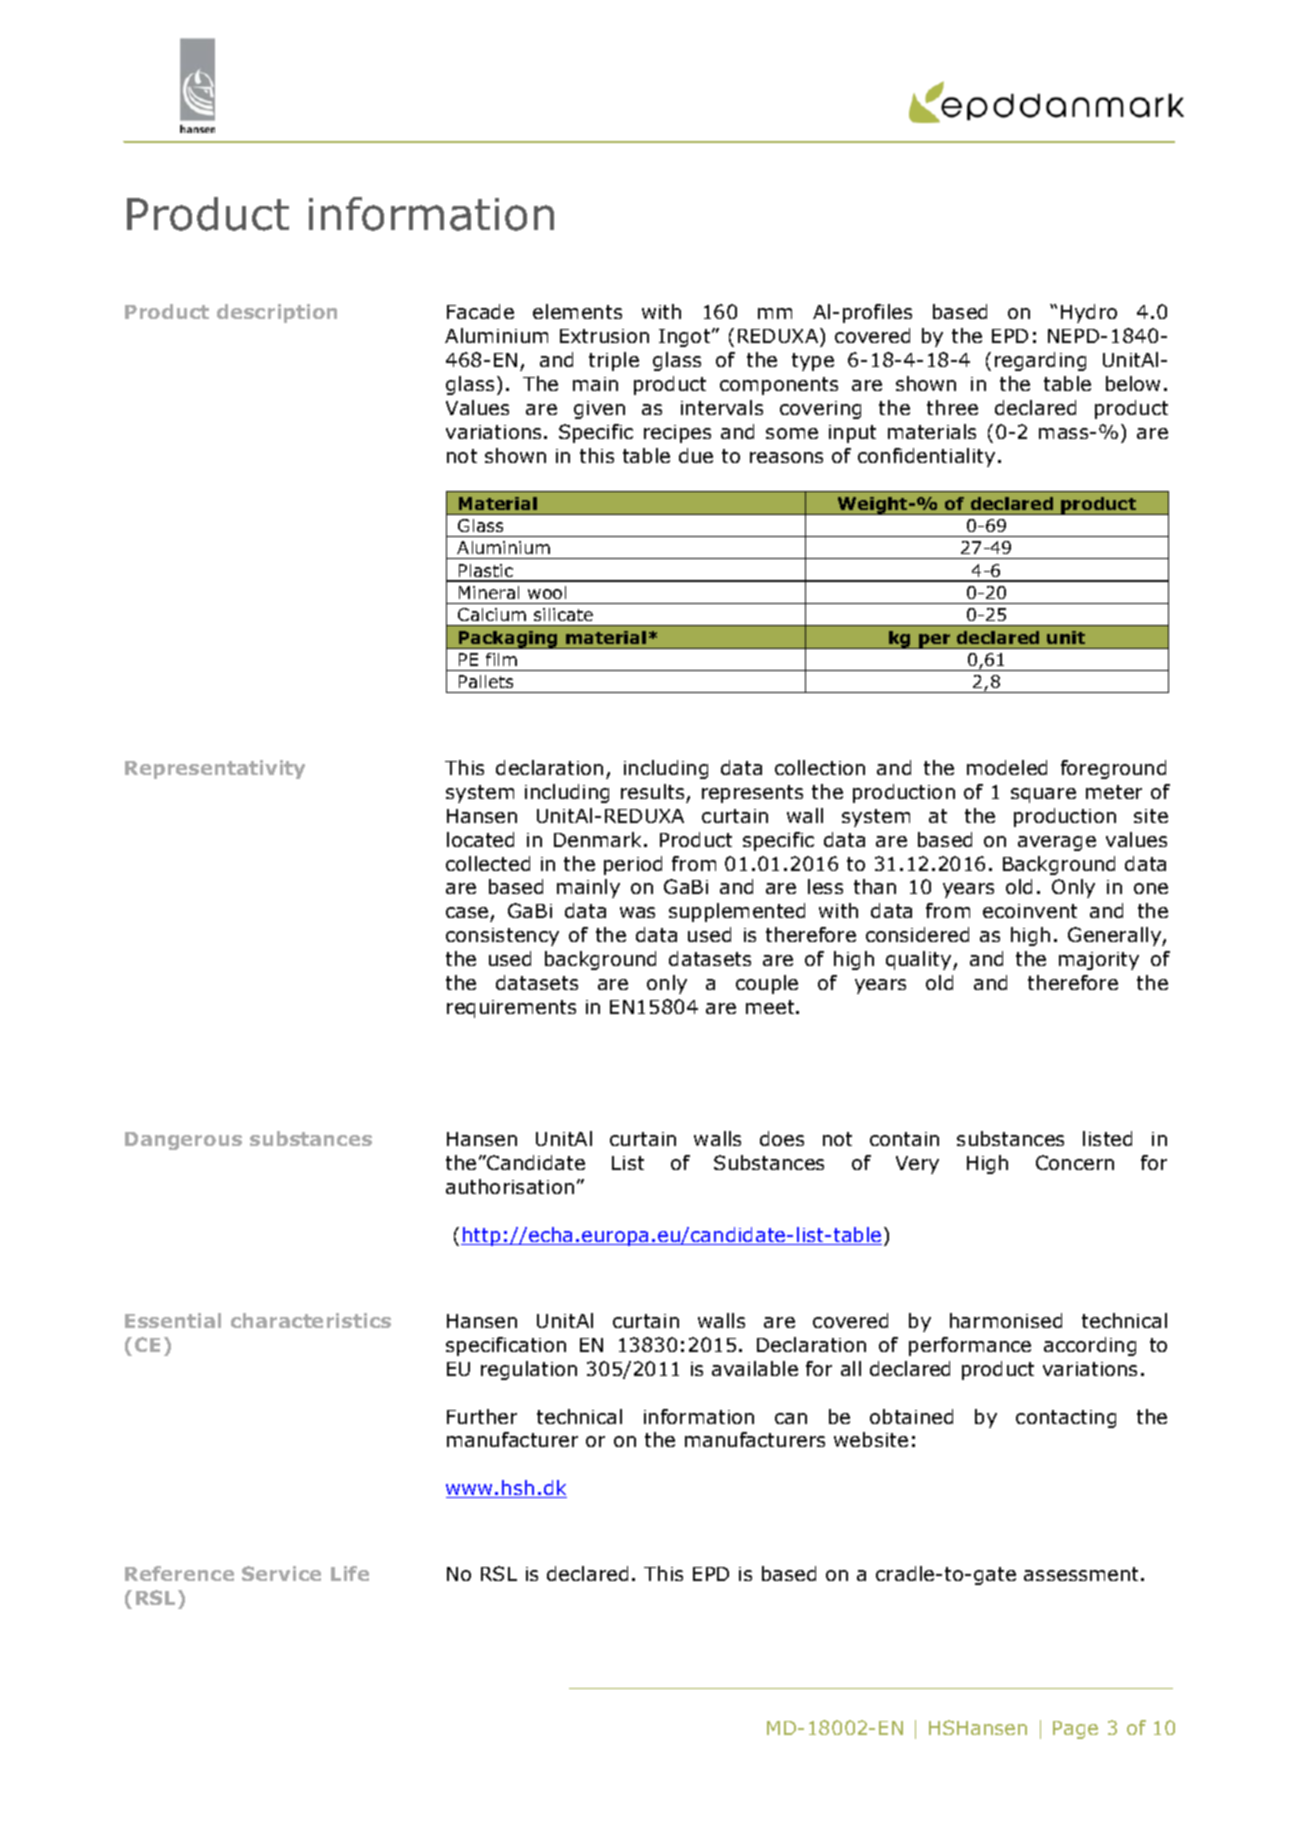 The height and width of the screenshot is (1840, 1301). What do you see at coordinates (1043, 795) in the screenshot?
I see `square` at bounding box center [1043, 795].
